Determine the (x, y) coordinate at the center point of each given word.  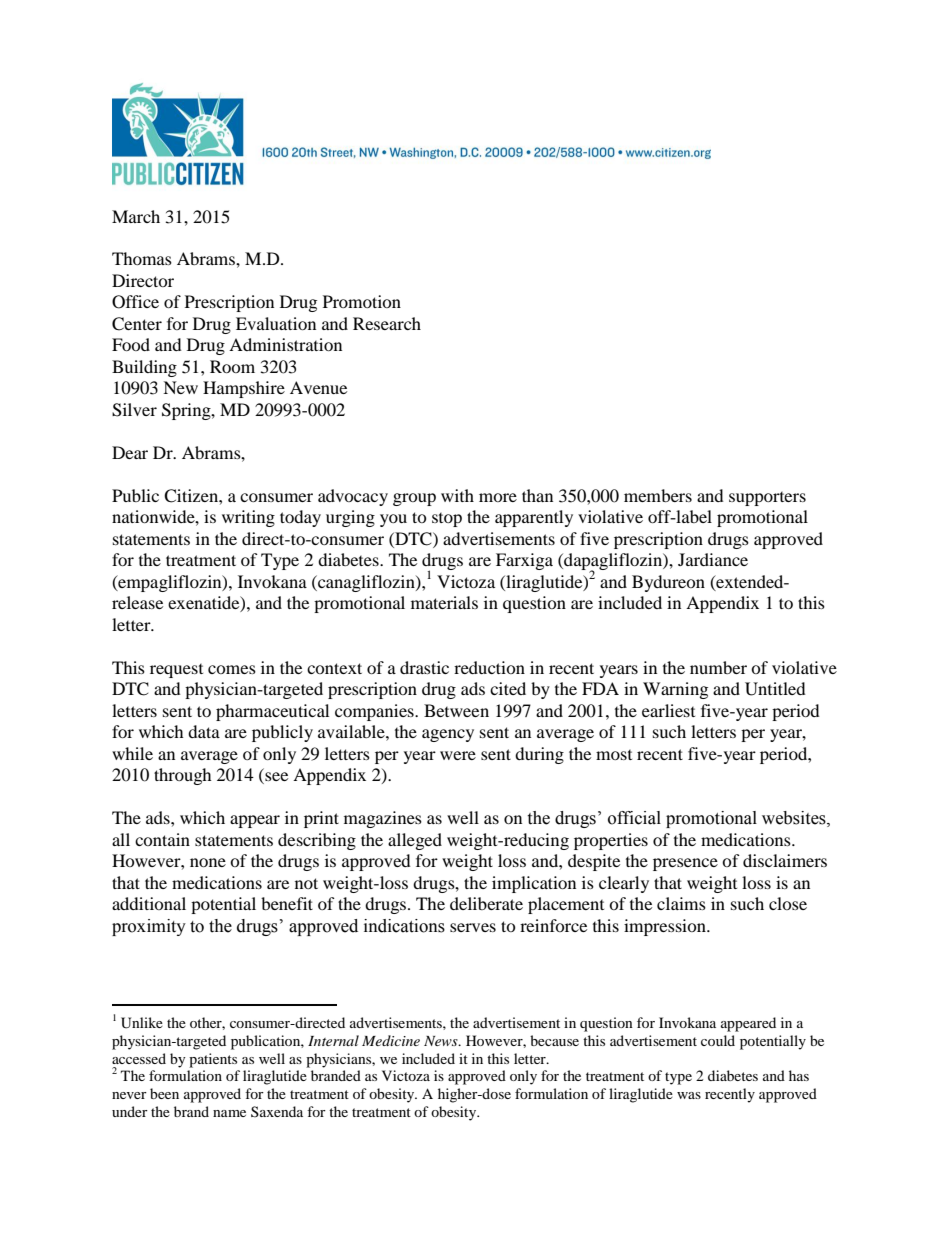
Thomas (142, 258)
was (689, 1095)
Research (387, 323)
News (442, 1041)
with (457, 495)
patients (213, 1060)
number (718, 667)
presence (685, 864)
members (658, 495)
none (208, 862)
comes (232, 669)
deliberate (486, 903)
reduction (489, 667)
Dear (130, 452)
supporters (767, 499)
